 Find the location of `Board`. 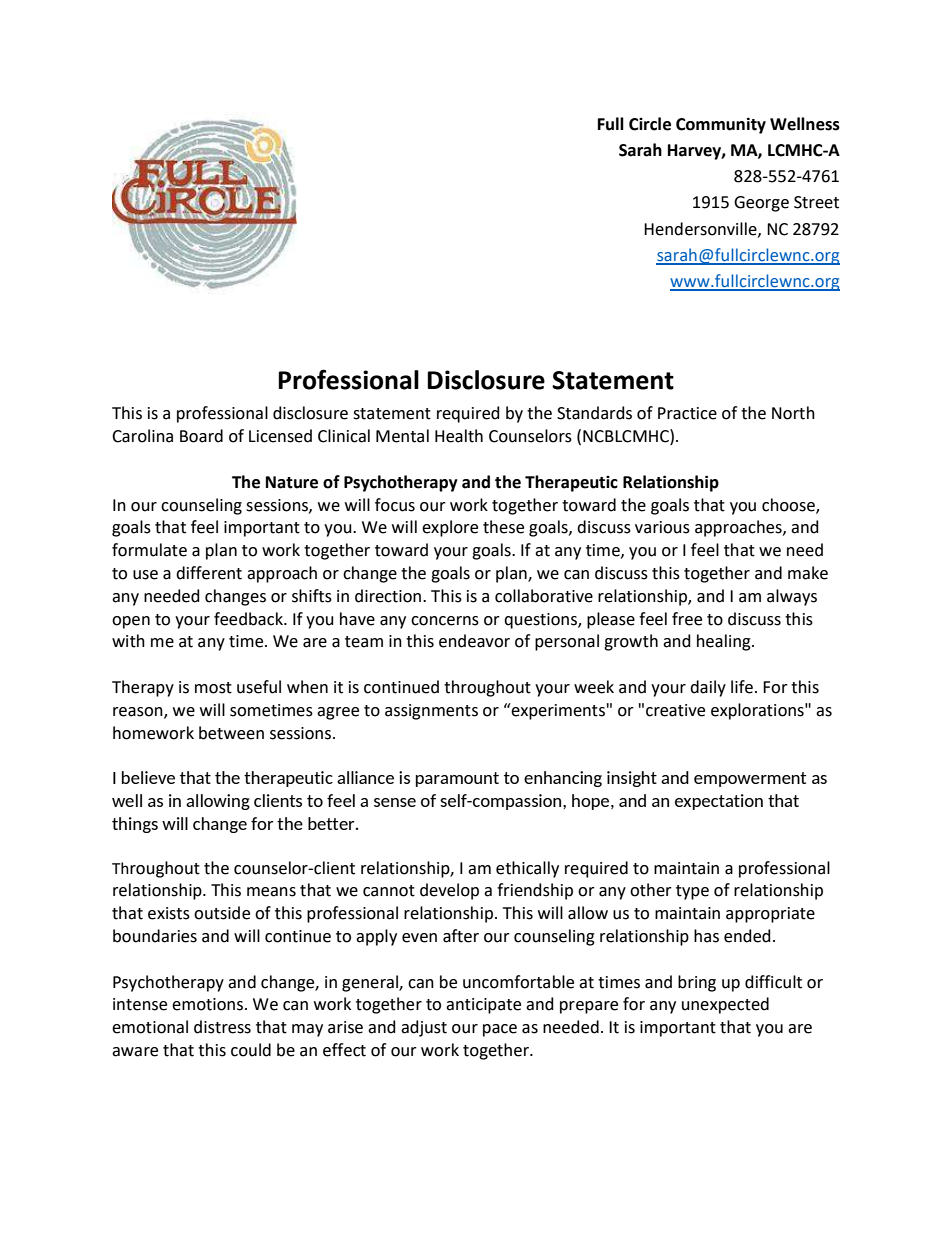

Board is located at coordinates (201, 436).
